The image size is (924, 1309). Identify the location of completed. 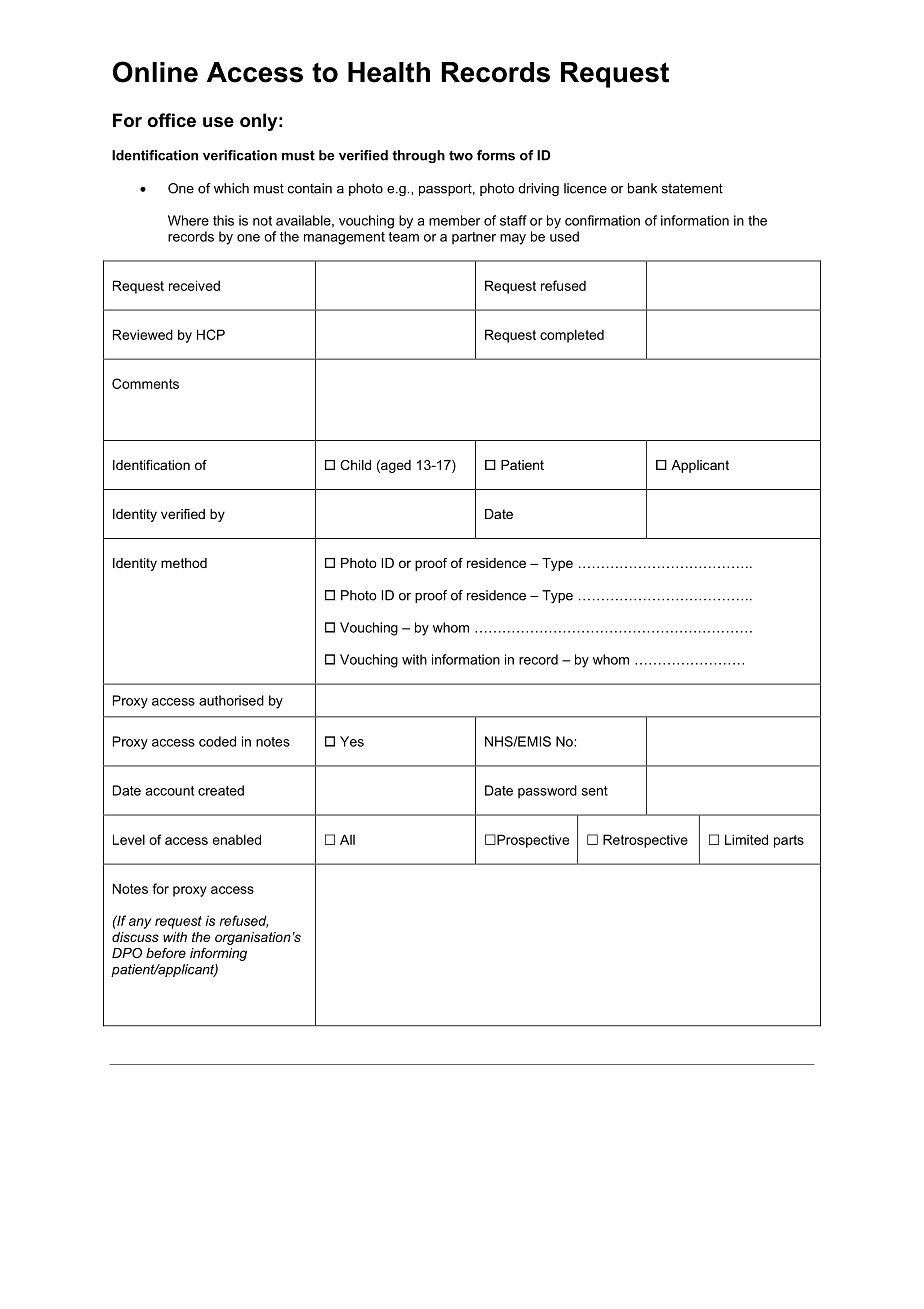
(572, 336).
